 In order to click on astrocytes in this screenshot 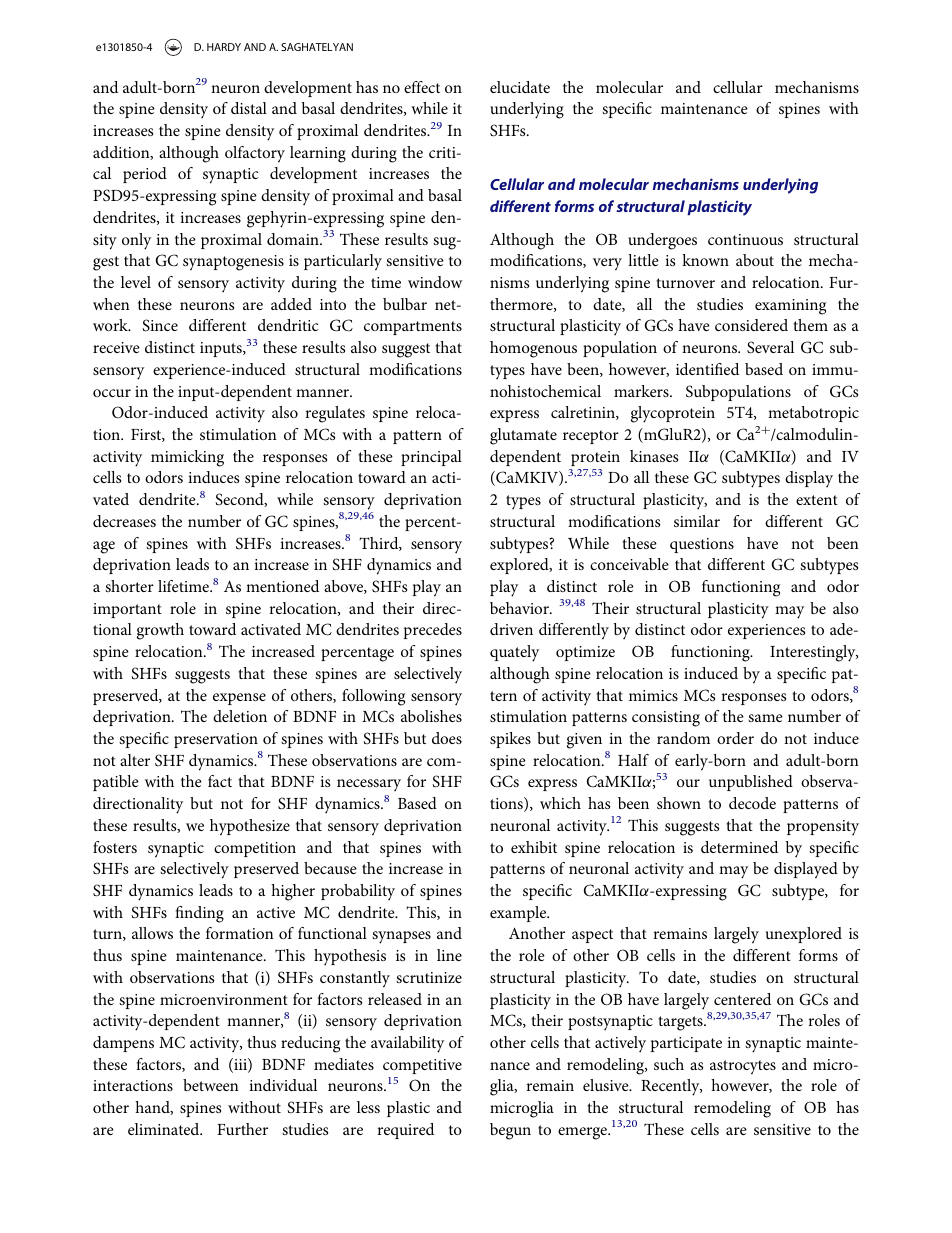, I will do `click(743, 1067)`.
